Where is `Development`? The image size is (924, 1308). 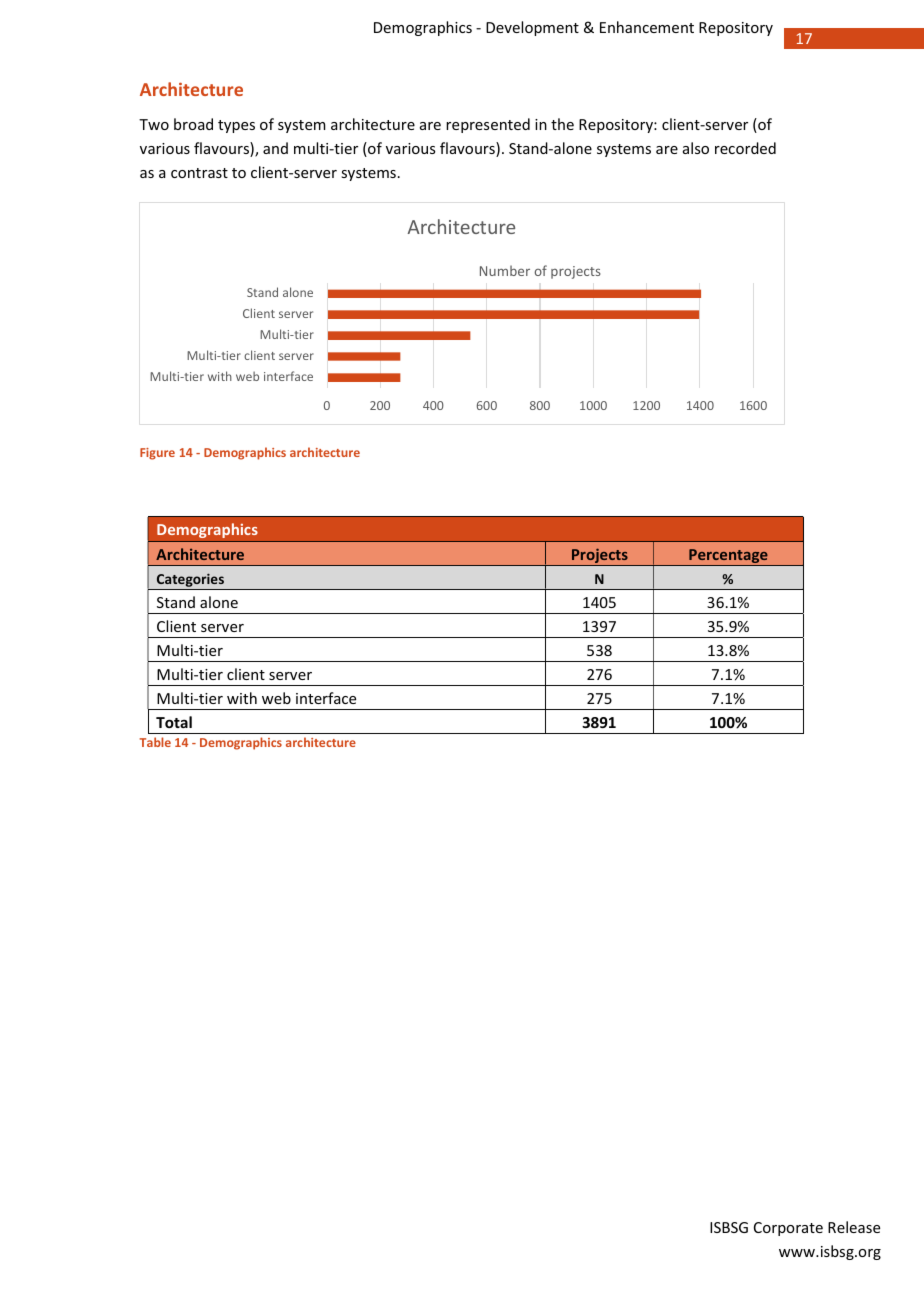 Development is located at coordinates (532, 28).
